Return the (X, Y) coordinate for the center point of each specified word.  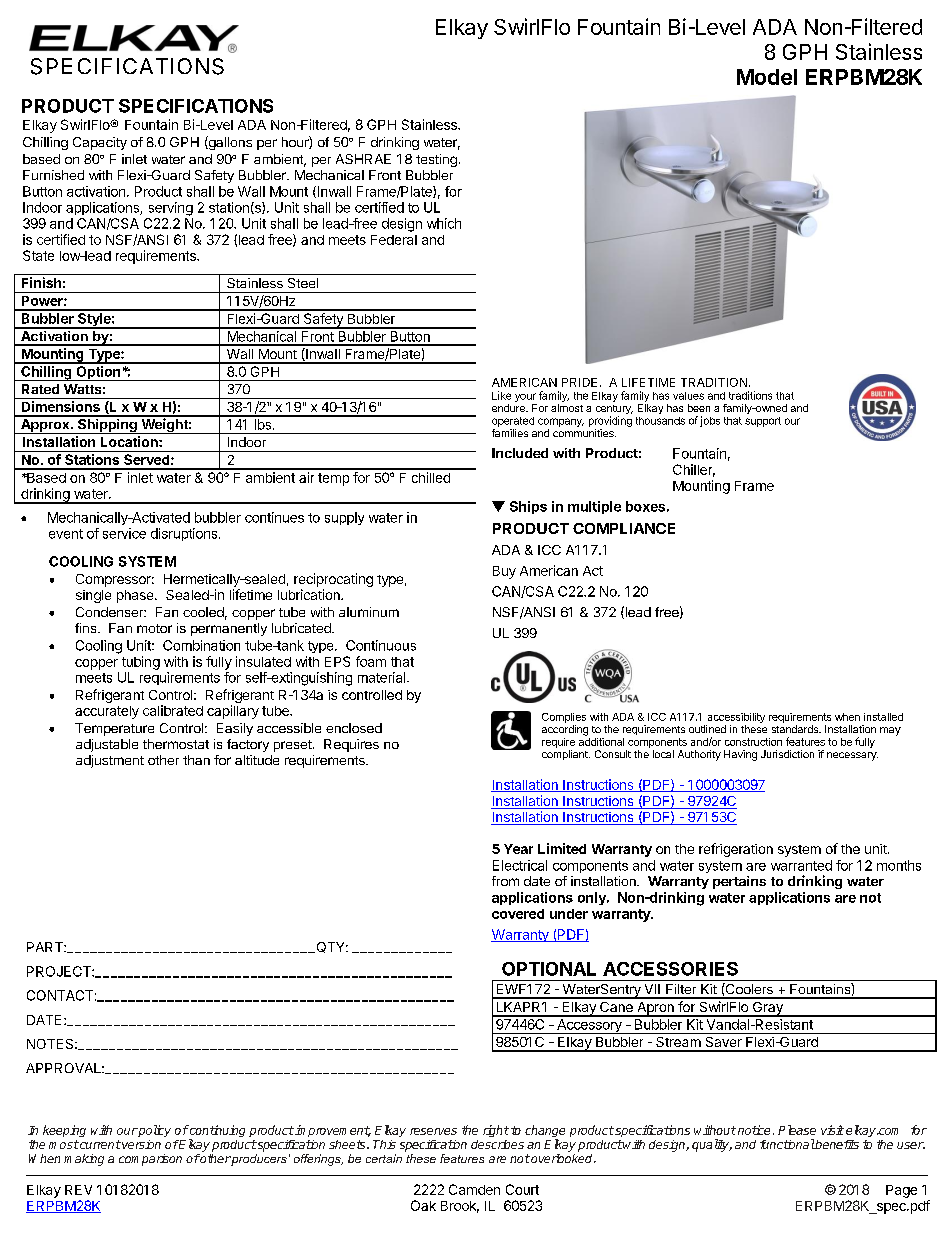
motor (154, 628)
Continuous (381, 645)
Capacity (100, 143)
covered (518, 914)
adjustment (110, 761)
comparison (150, 1160)
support (763, 422)
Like (501, 395)
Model (767, 77)
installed (883, 717)
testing (436, 160)
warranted (801, 865)
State (38, 255)
